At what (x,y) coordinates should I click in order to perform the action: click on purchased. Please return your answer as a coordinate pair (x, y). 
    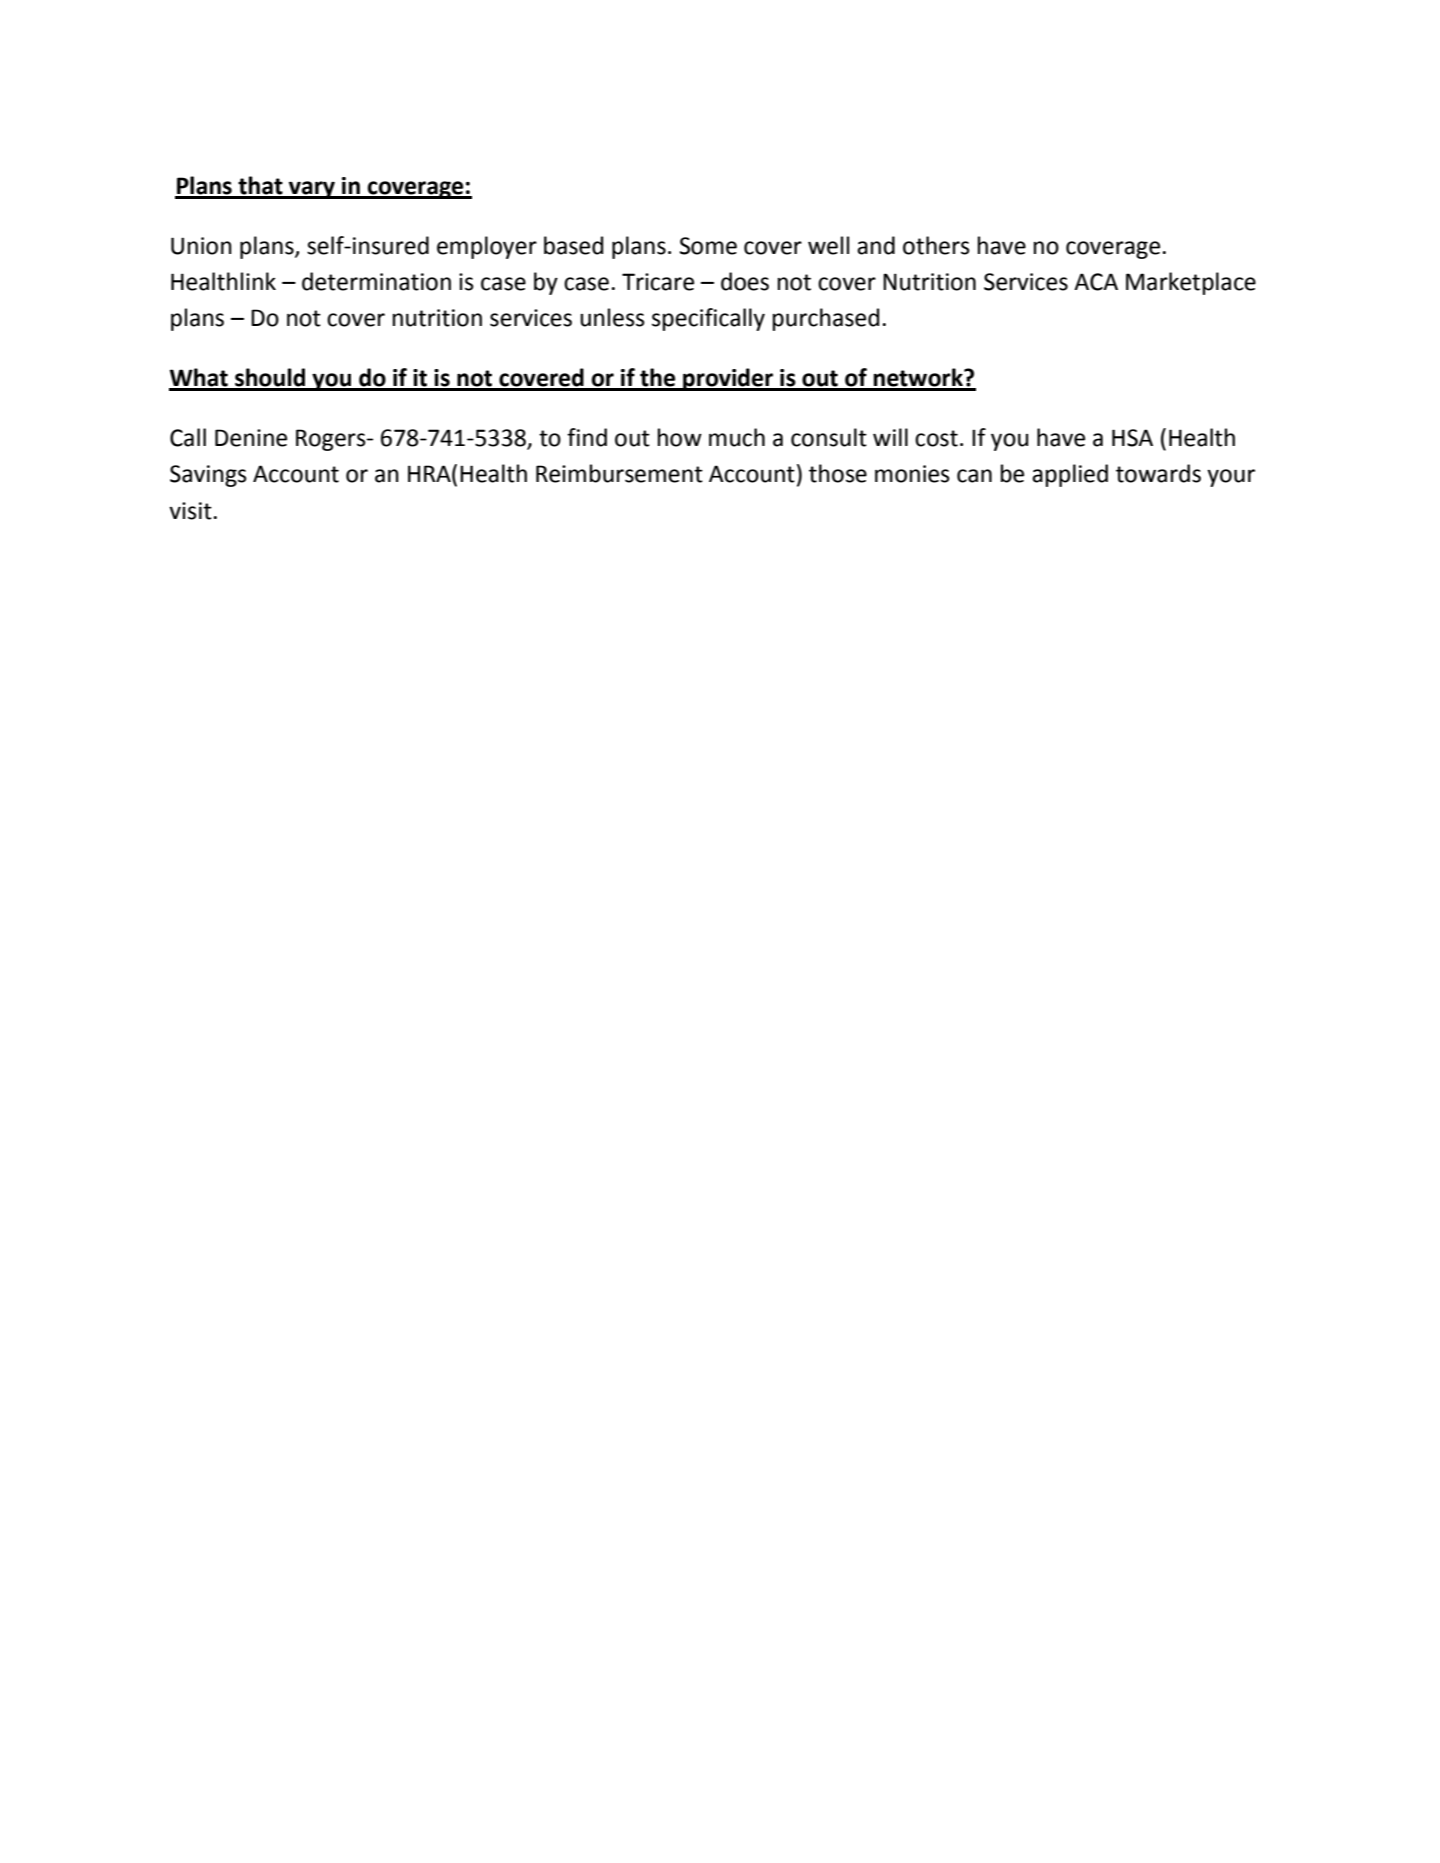
    Looking at the image, I should click on (826, 319).
